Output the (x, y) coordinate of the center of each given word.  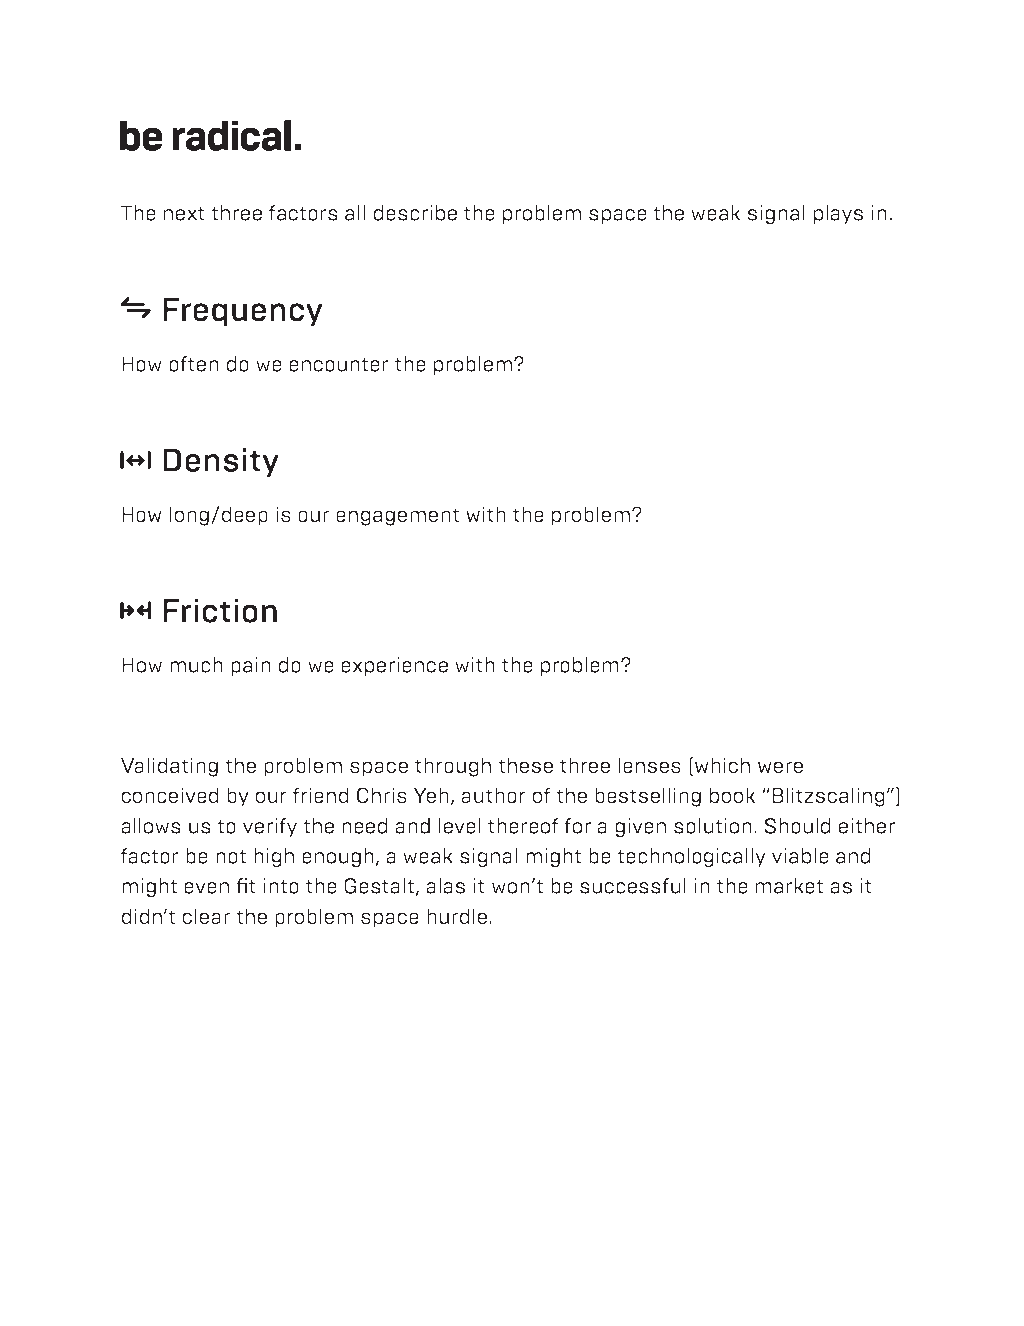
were (780, 767)
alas (445, 886)
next (184, 214)
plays (838, 214)
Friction (220, 611)
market (789, 886)
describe (415, 213)
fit (246, 886)
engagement (397, 517)
